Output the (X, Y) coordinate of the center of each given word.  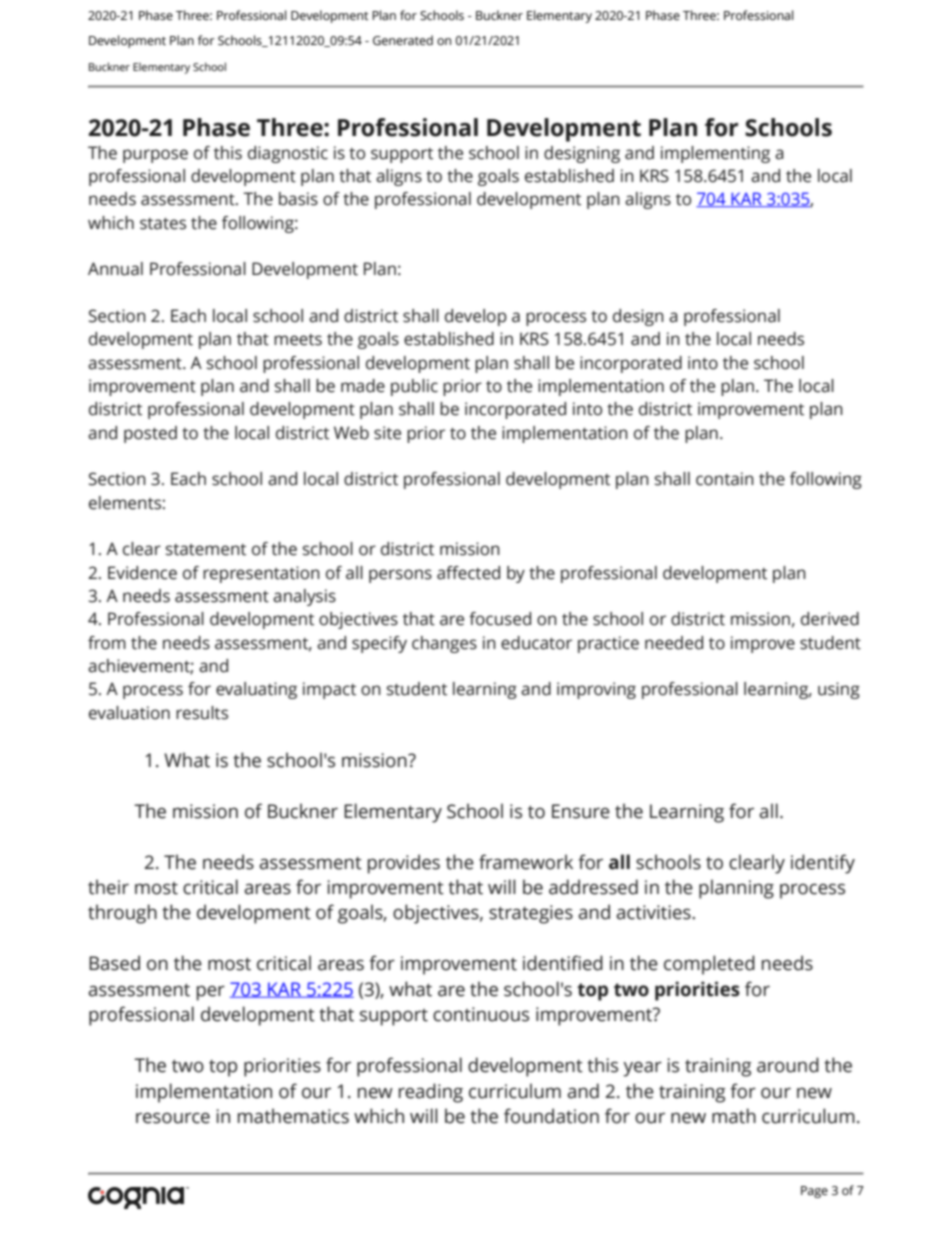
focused (500, 619)
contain (725, 479)
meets (298, 340)
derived (830, 619)
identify (823, 864)
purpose (155, 156)
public (414, 387)
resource (173, 1118)
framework (526, 862)
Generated (403, 40)
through (122, 914)
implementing (715, 154)
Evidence (142, 573)
